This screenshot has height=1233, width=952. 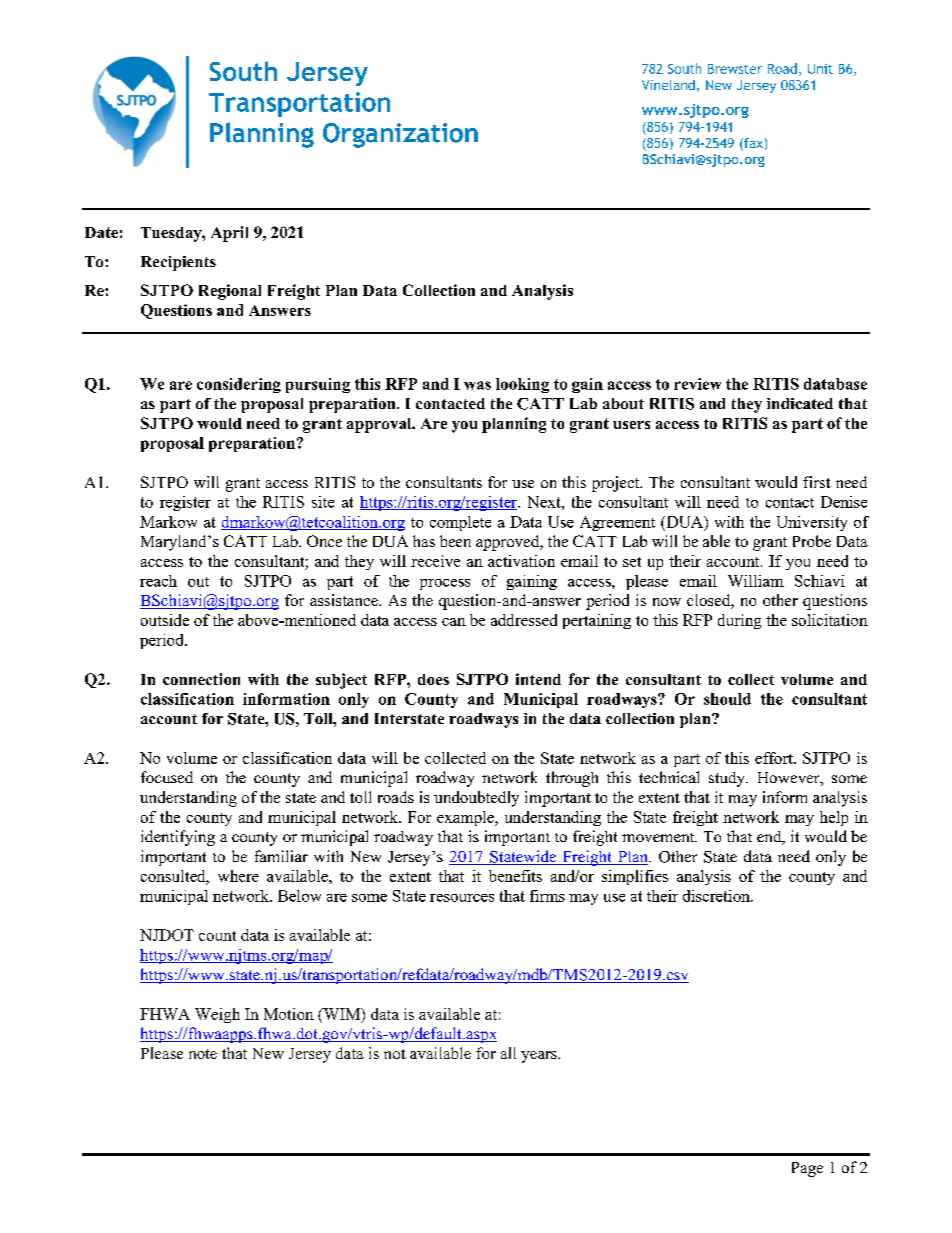 I want to click on discretion, so click(x=717, y=896).
